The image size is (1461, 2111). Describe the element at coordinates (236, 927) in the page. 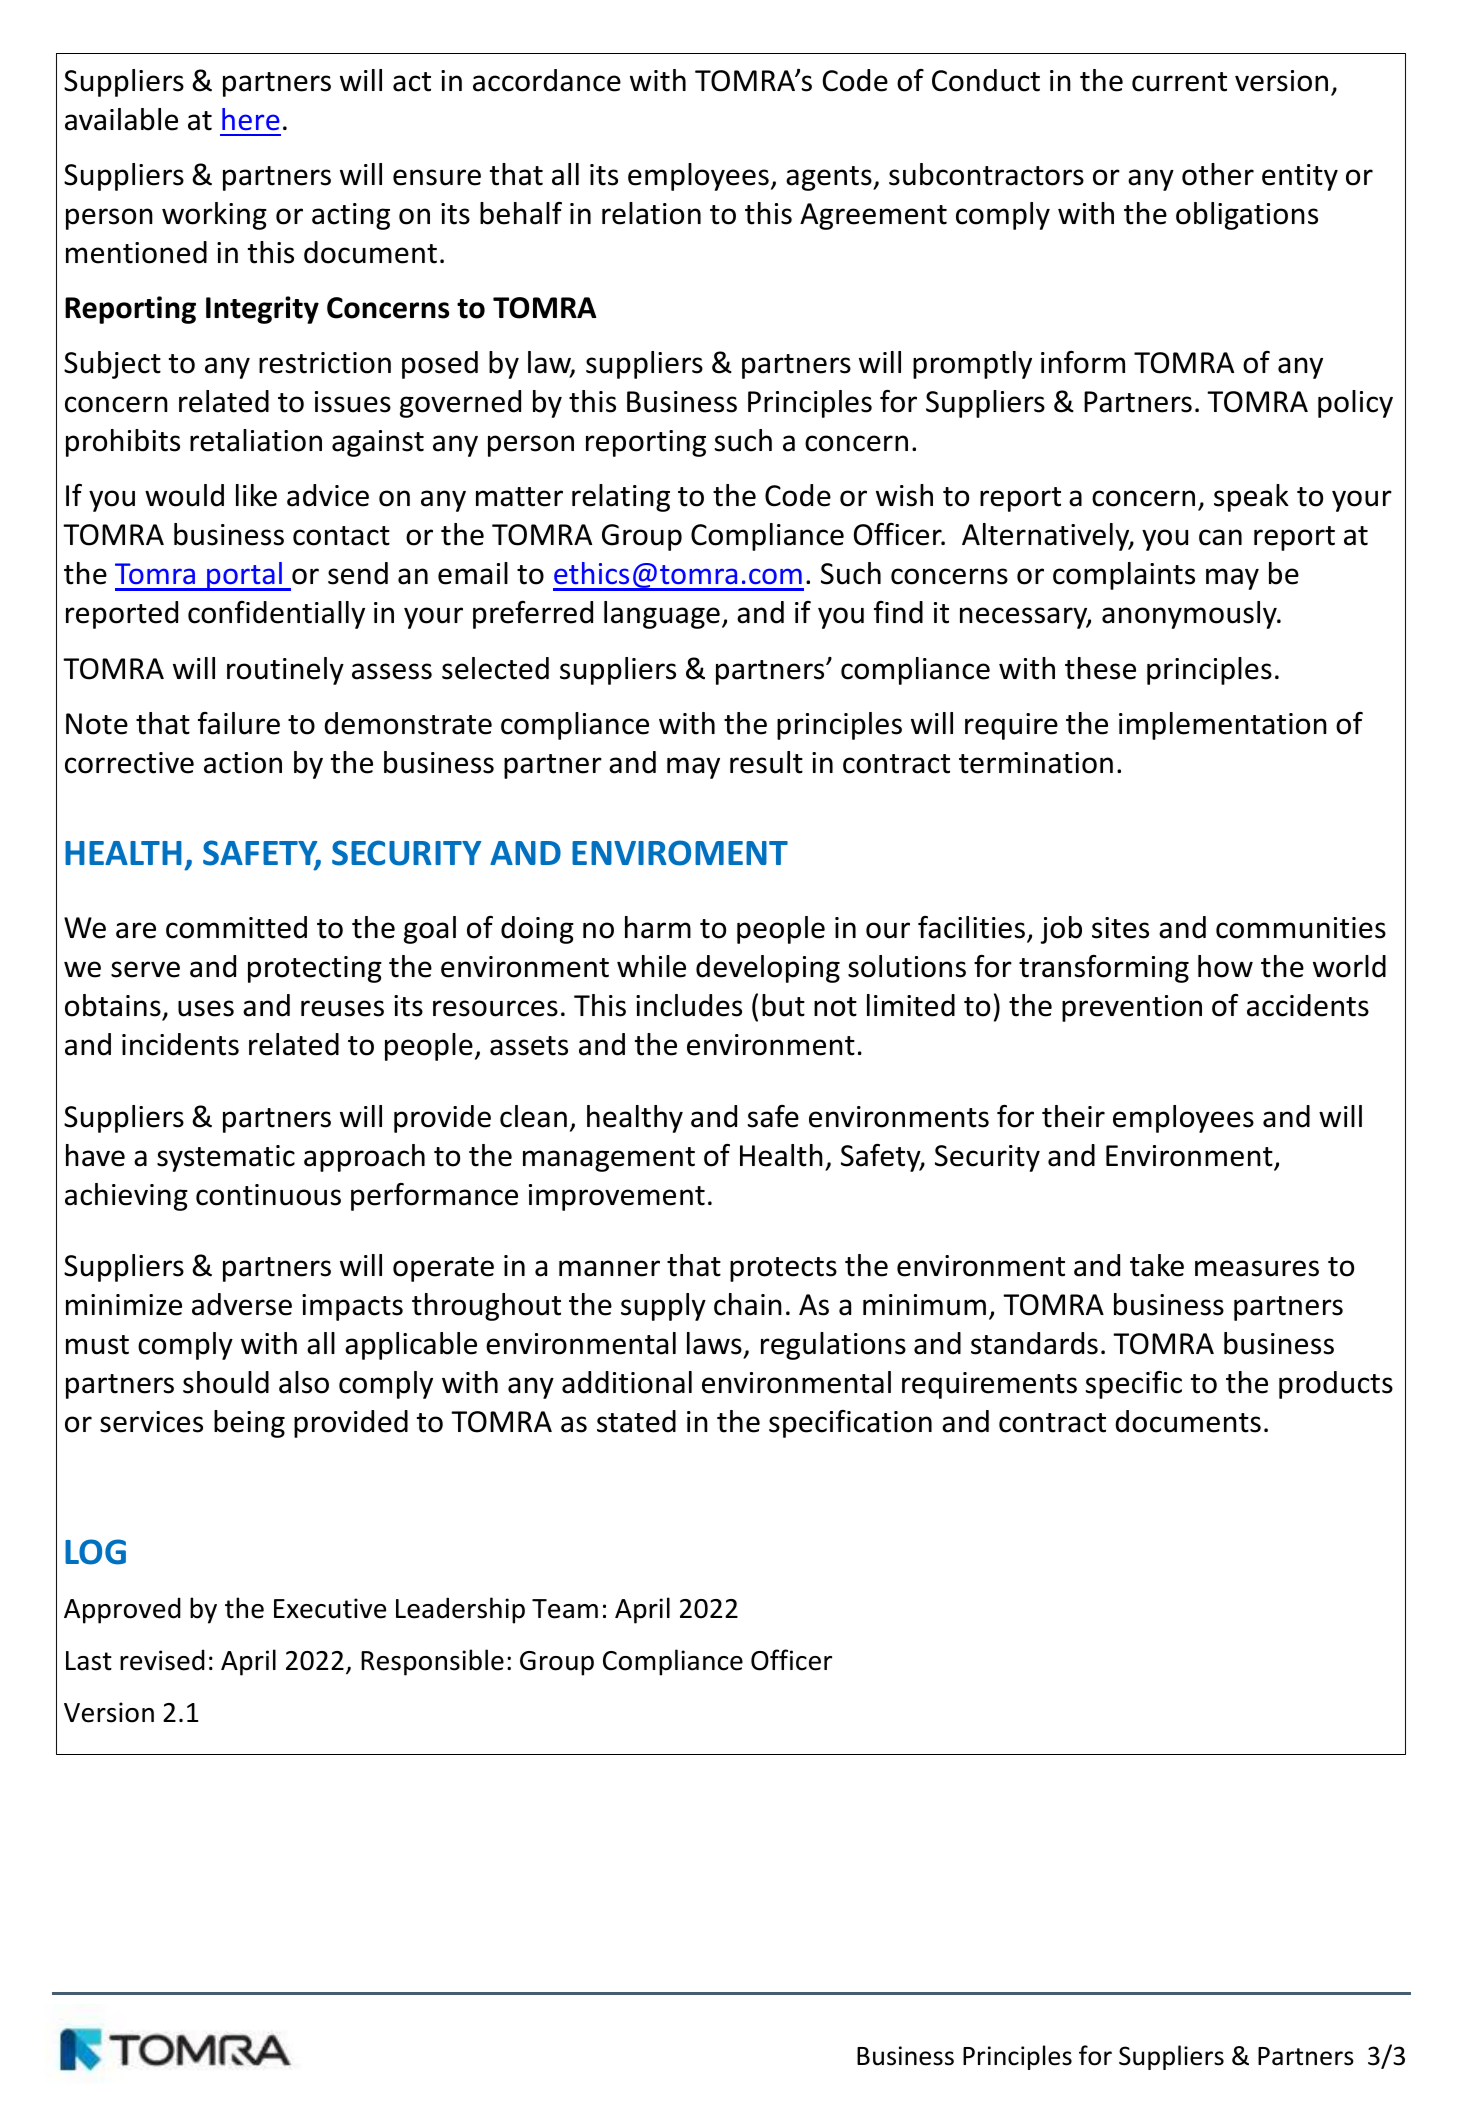

I see `committed` at that location.
